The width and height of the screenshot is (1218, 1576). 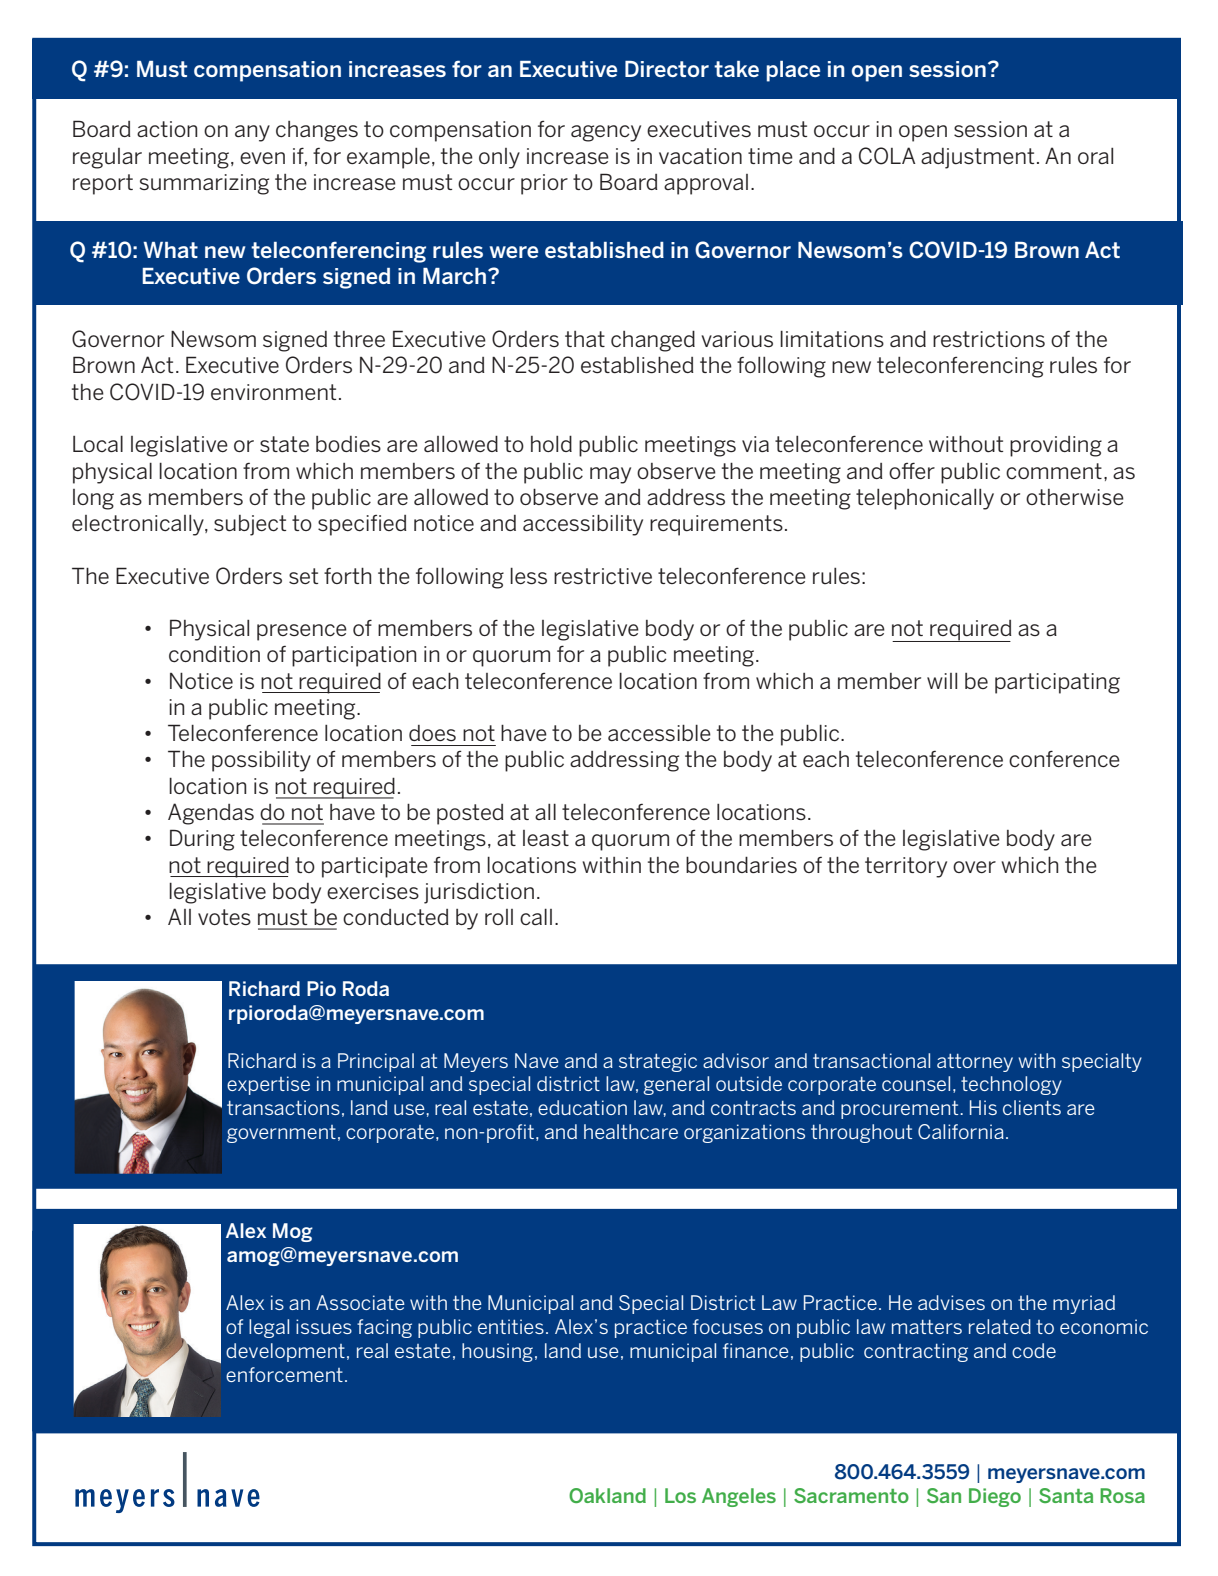 What do you see at coordinates (977, 158) in the screenshot?
I see `adjustment` at bounding box center [977, 158].
